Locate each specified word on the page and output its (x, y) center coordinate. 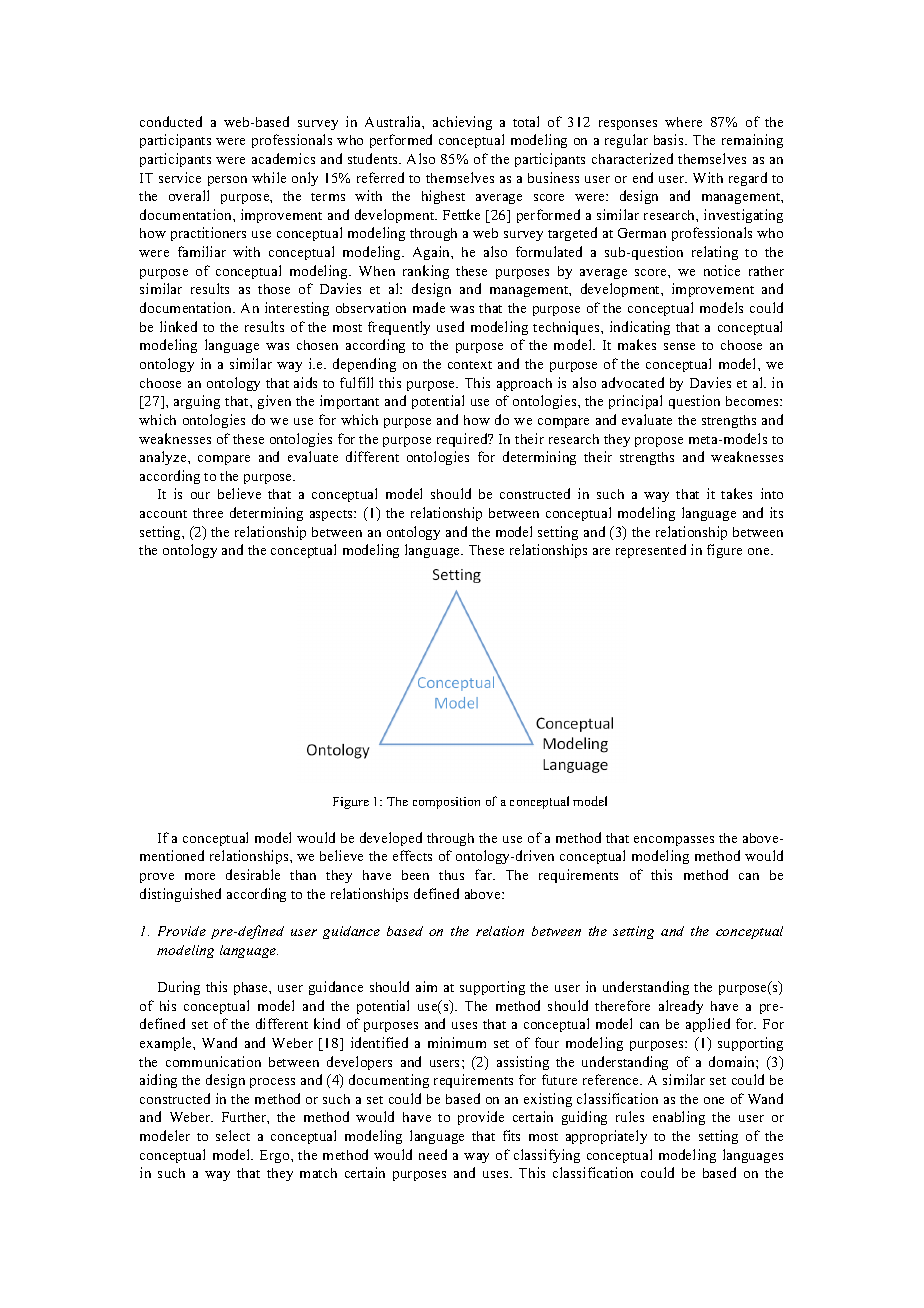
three (208, 513)
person (227, 181)
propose (659, 442)
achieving (462, 123)
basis (670, 139)
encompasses (674, 841)
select (233, 1135)
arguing (197, 402)
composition (446, 803)
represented (651, 551)
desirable (253, 874)
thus (451, 875)
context (470, 365)
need (433, 1154)
